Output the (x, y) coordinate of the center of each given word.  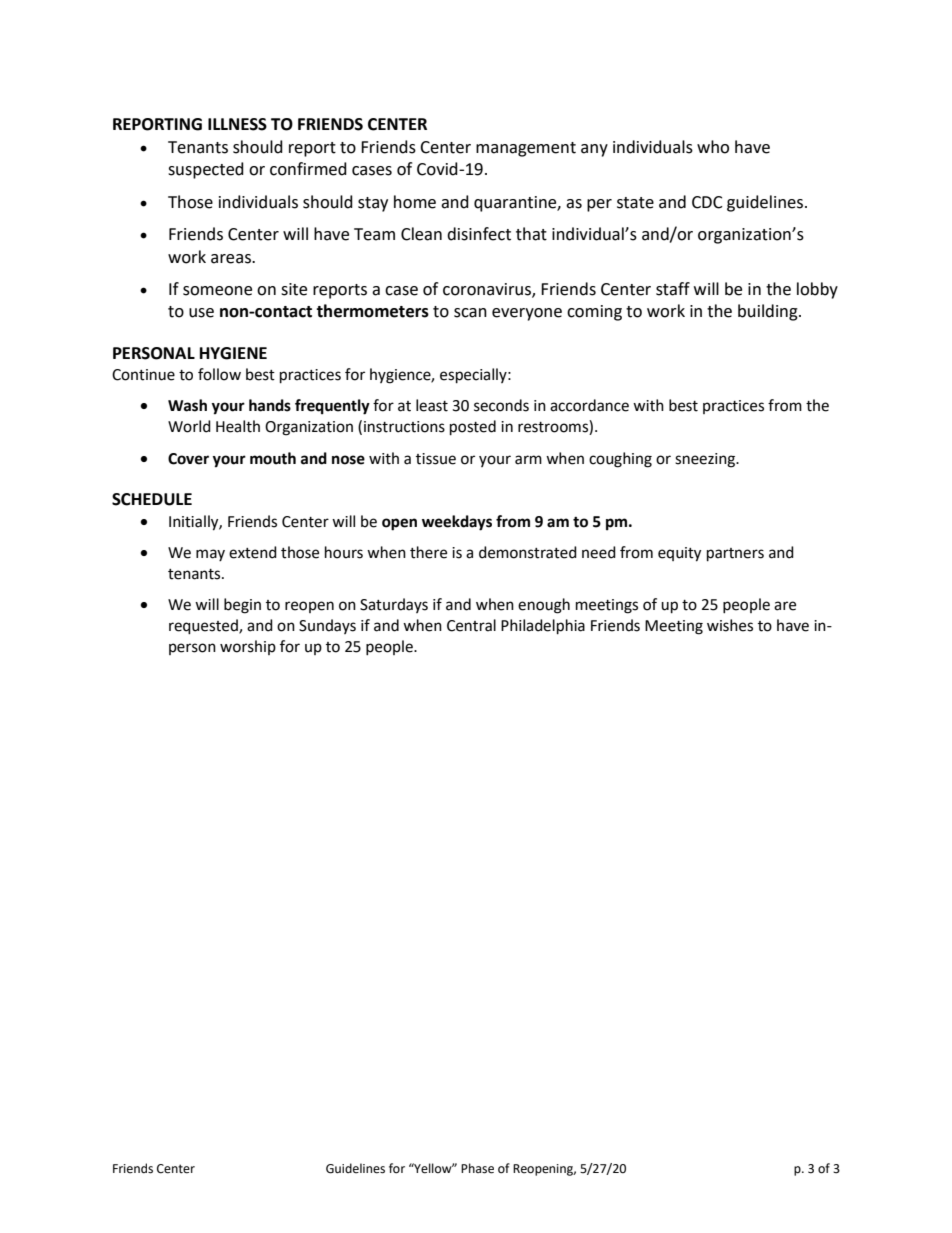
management (526, 149)
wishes (730, 625)
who (713, 147)
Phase (477, 1168)
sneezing (706, 460)
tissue (436, 459)
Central (471, 625)
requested (204, 627)
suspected (206, 170)
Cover (188, 459)
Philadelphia (543, 627)
